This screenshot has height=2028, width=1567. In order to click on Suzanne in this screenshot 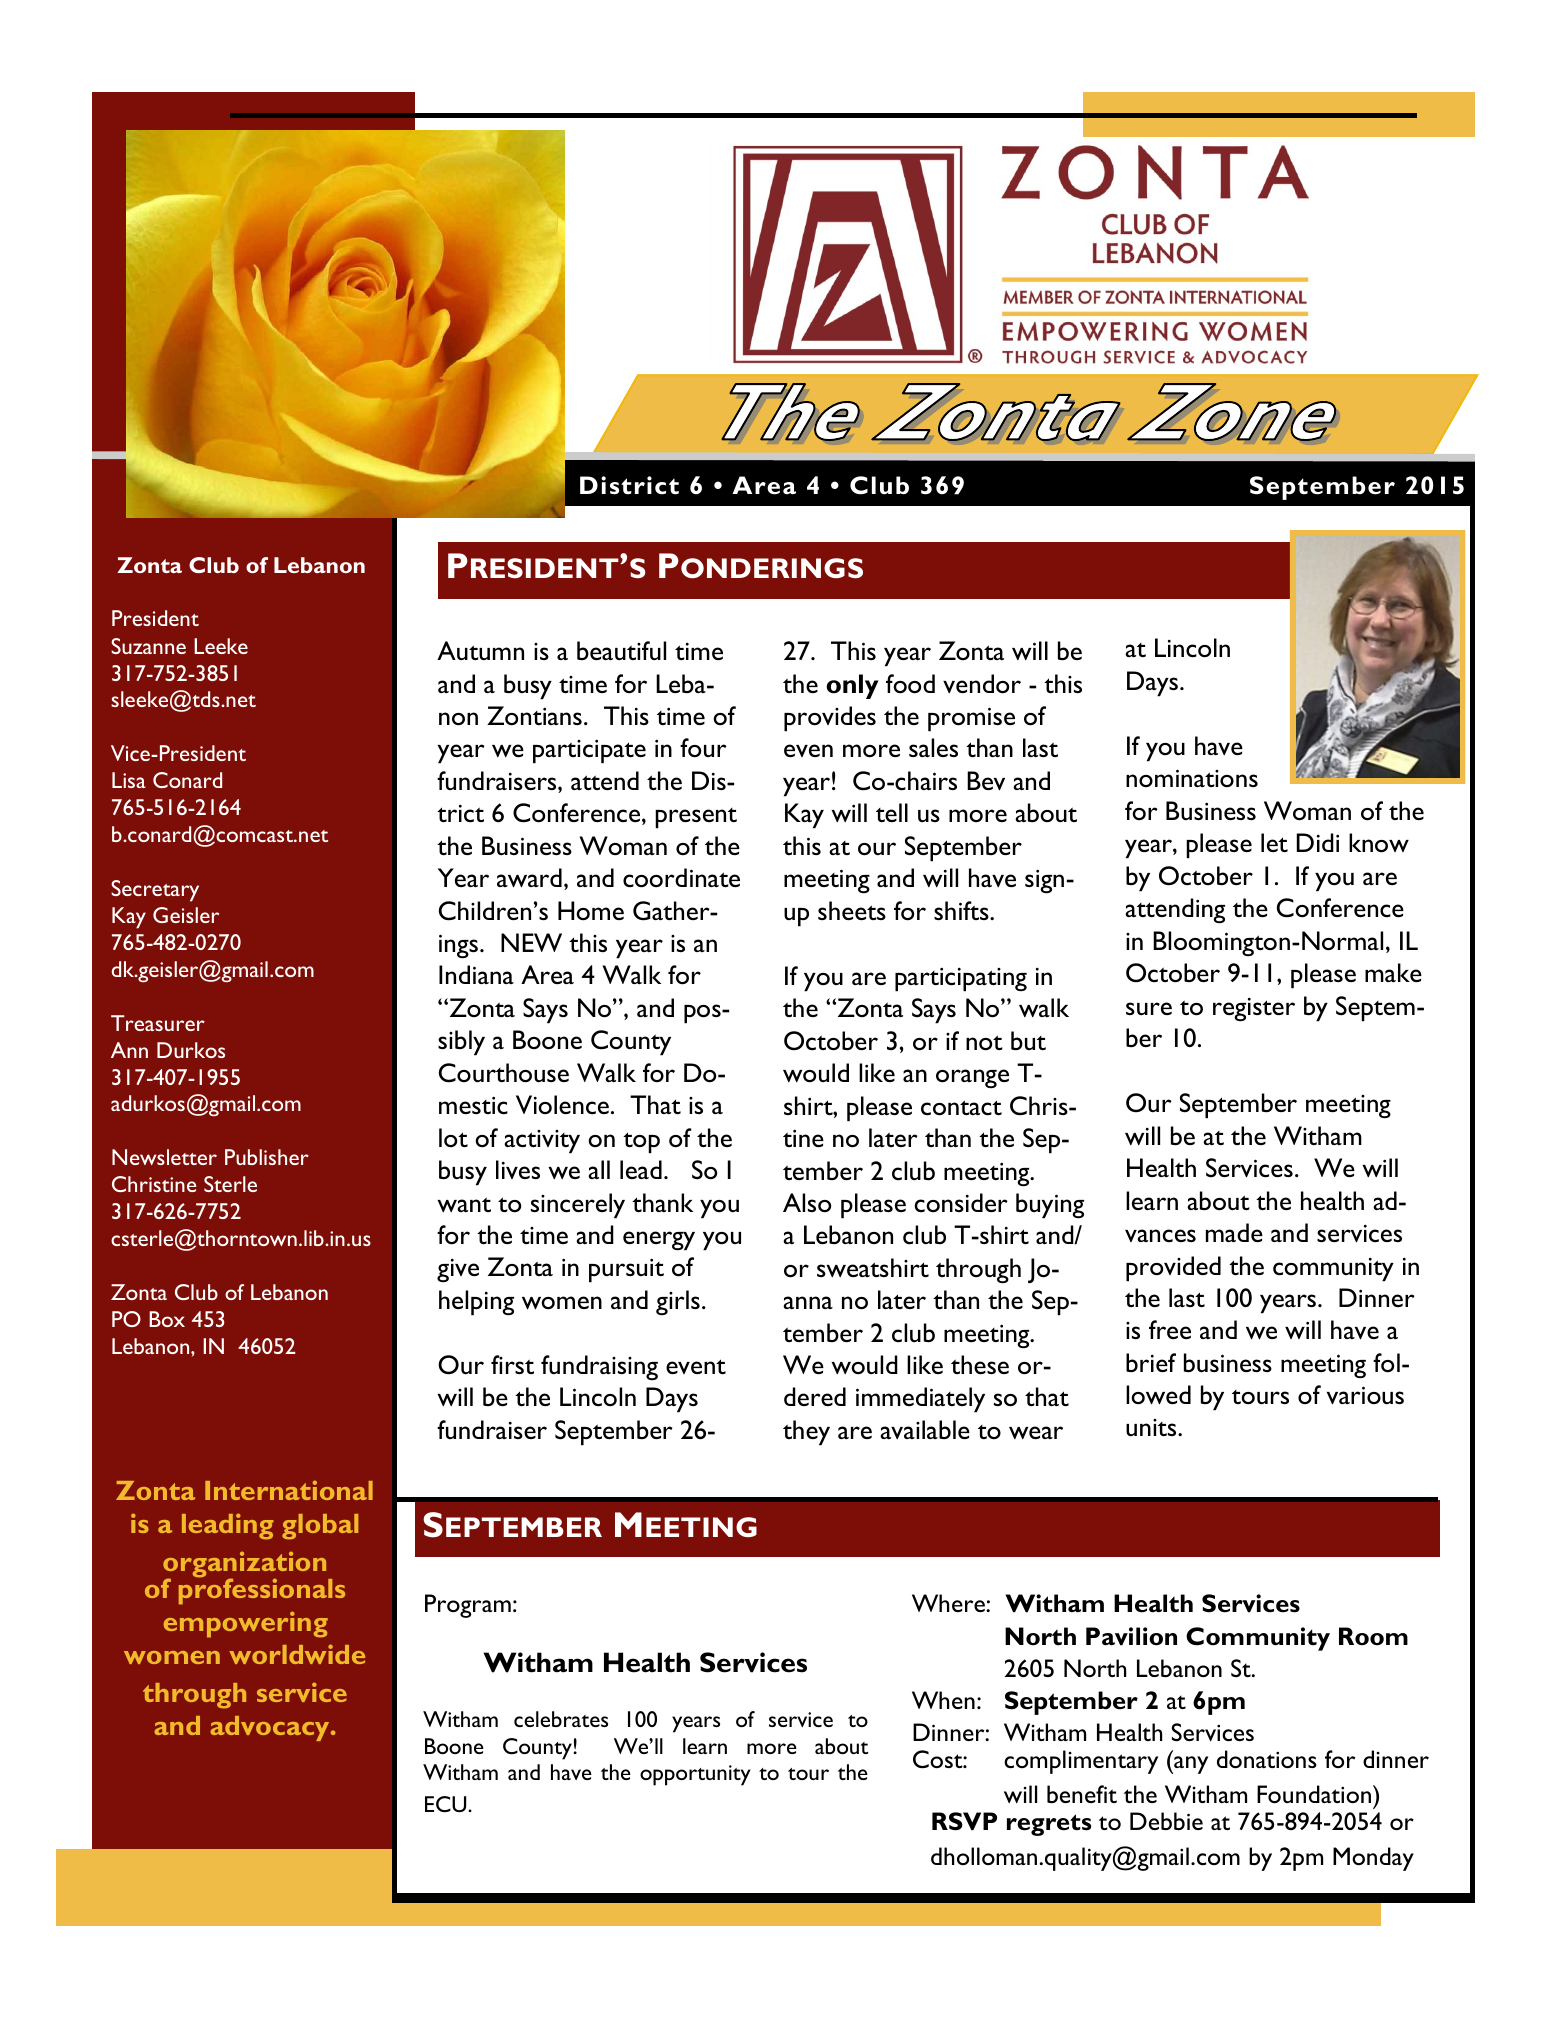, I will do `click(148, 646)`.
